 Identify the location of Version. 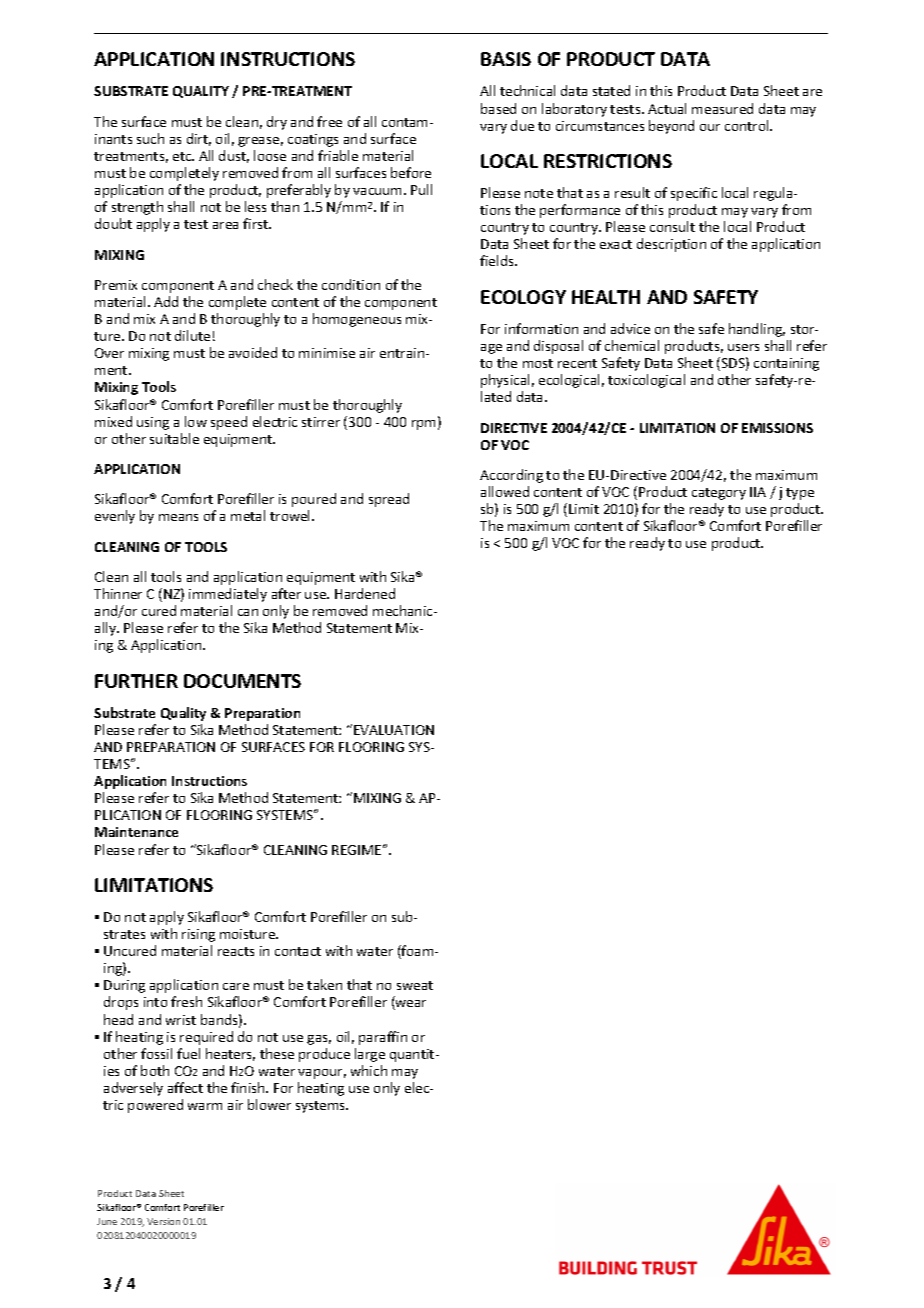
(163, 1221).
